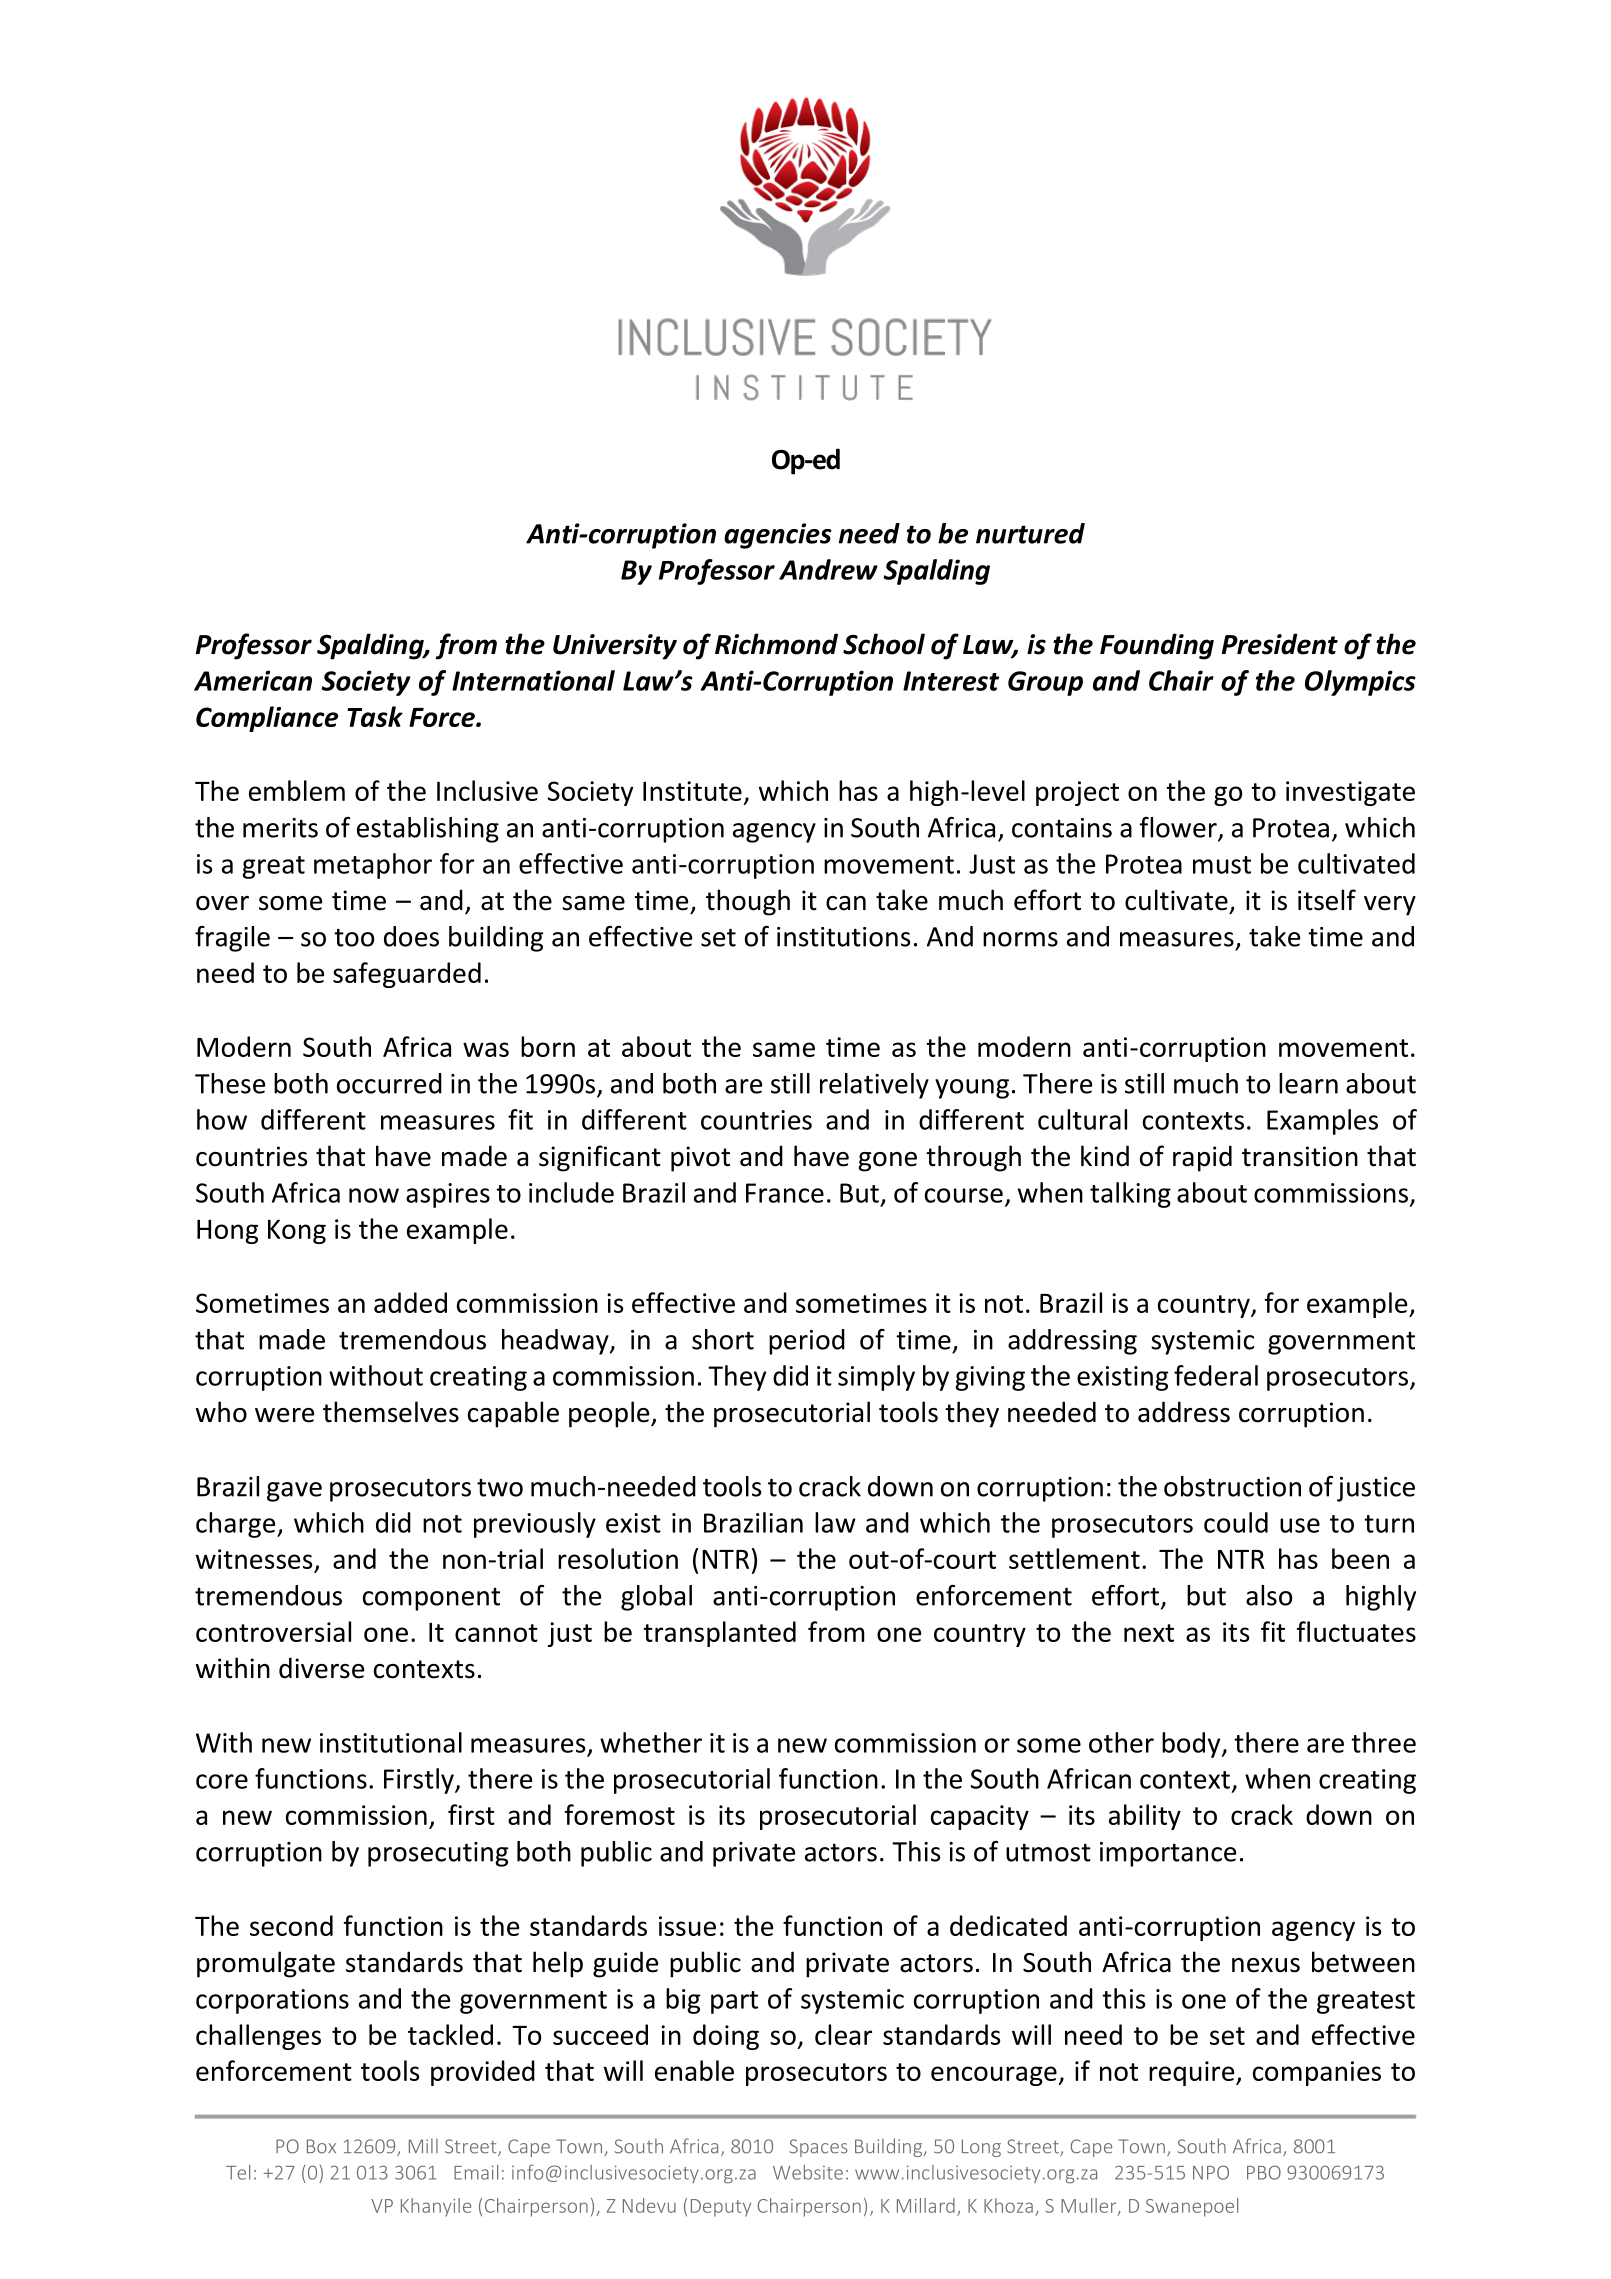 The width and height of the screenshot is (1611, 2279). What do you see at coordinates (1264, 2172) in the screenshot?
I see `PBO` at bounding box center [1264, 2172].
